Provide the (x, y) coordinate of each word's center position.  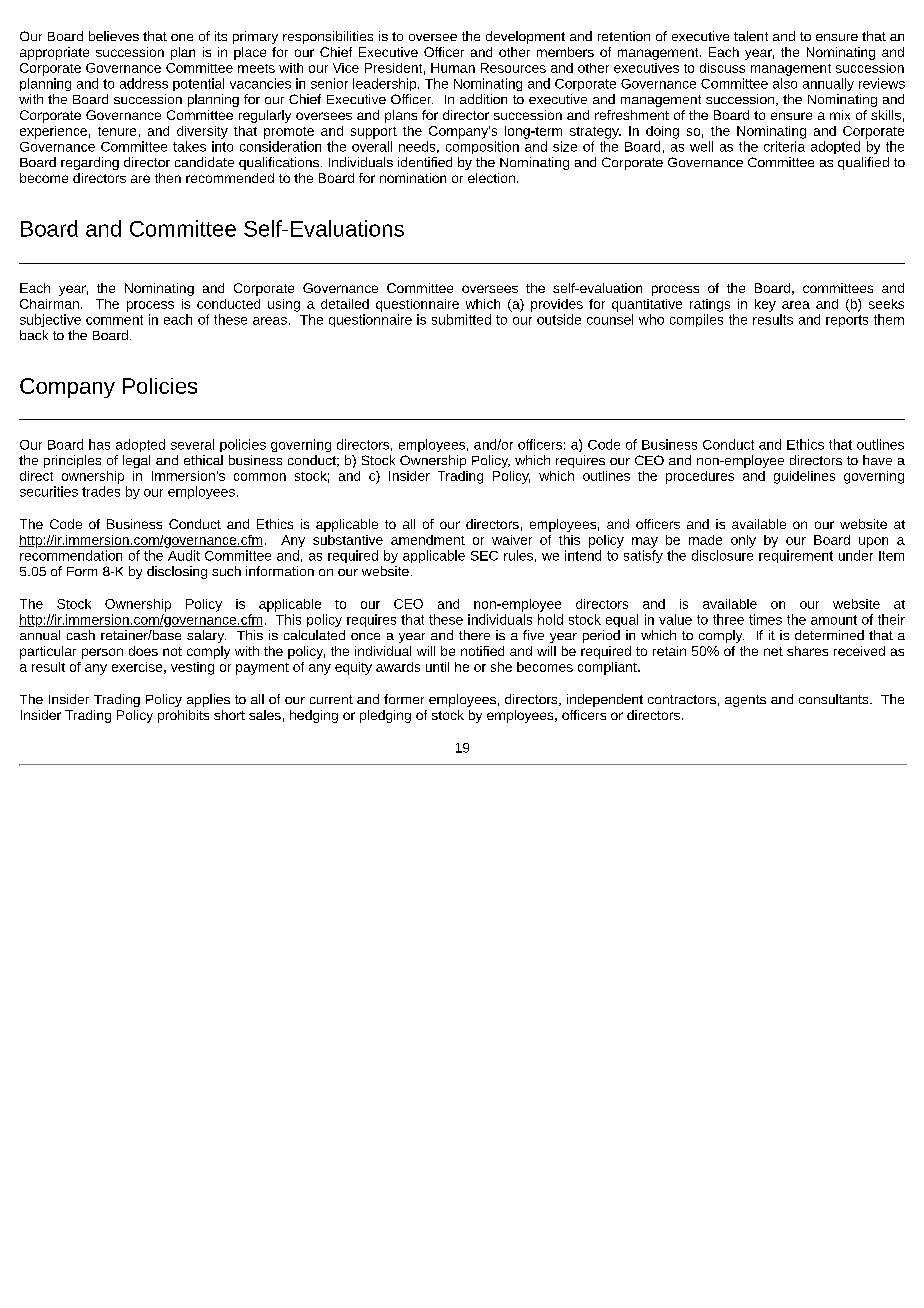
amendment (428, 540)
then (168, 178)
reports (847, 321)
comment (114, 320)
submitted (461, 319)
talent (751, 36)
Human (453, 68)
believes (114, 36)
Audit (184, 555)
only (743, 541)
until (437, 667)
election (491, 178)
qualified (863, 163)
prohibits (183, 716)
